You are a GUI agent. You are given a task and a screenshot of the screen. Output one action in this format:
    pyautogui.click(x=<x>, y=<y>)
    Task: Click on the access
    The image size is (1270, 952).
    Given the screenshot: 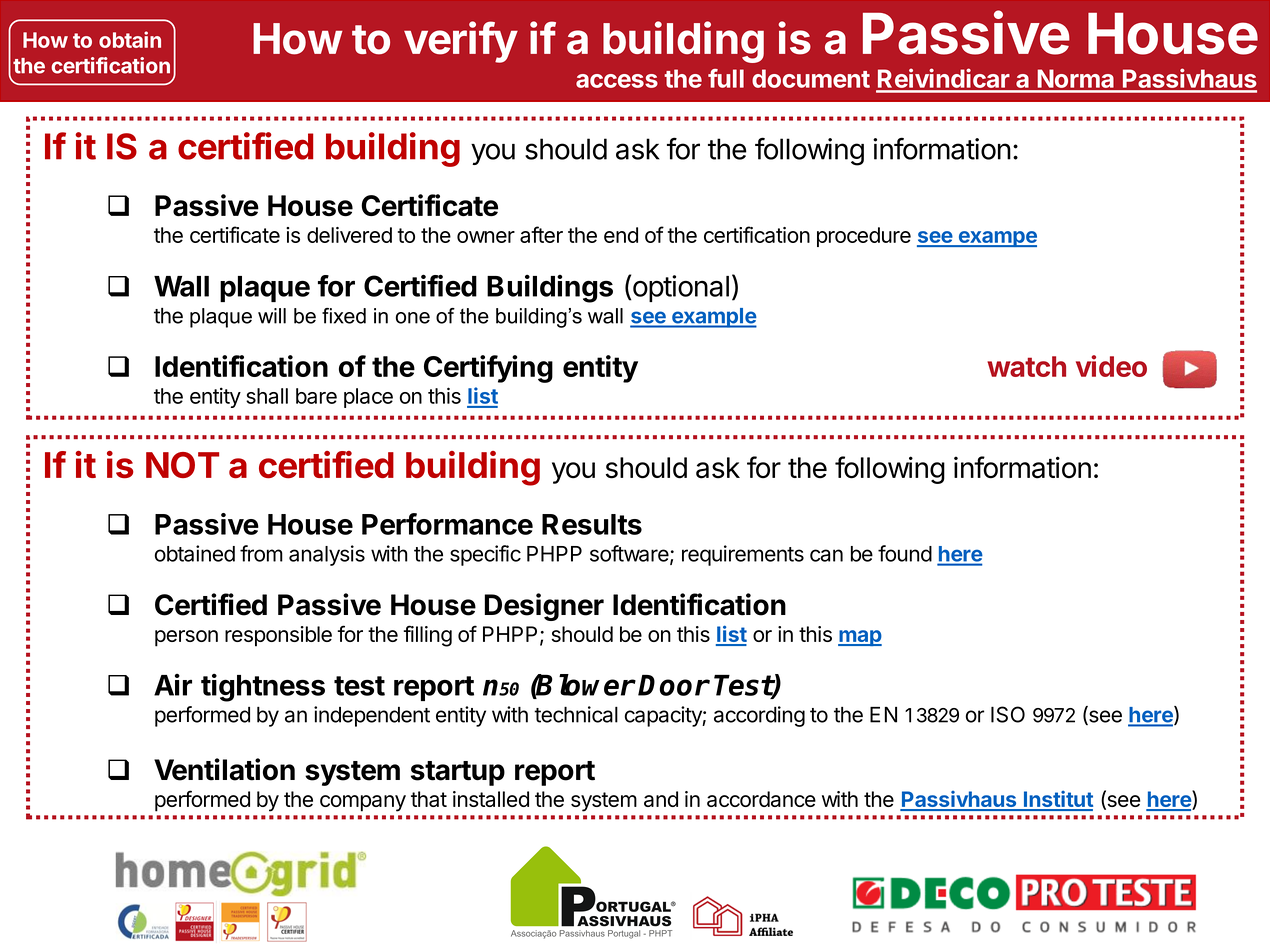 What is the action you would take?
    pyautogui.click(x=617, y=81)
